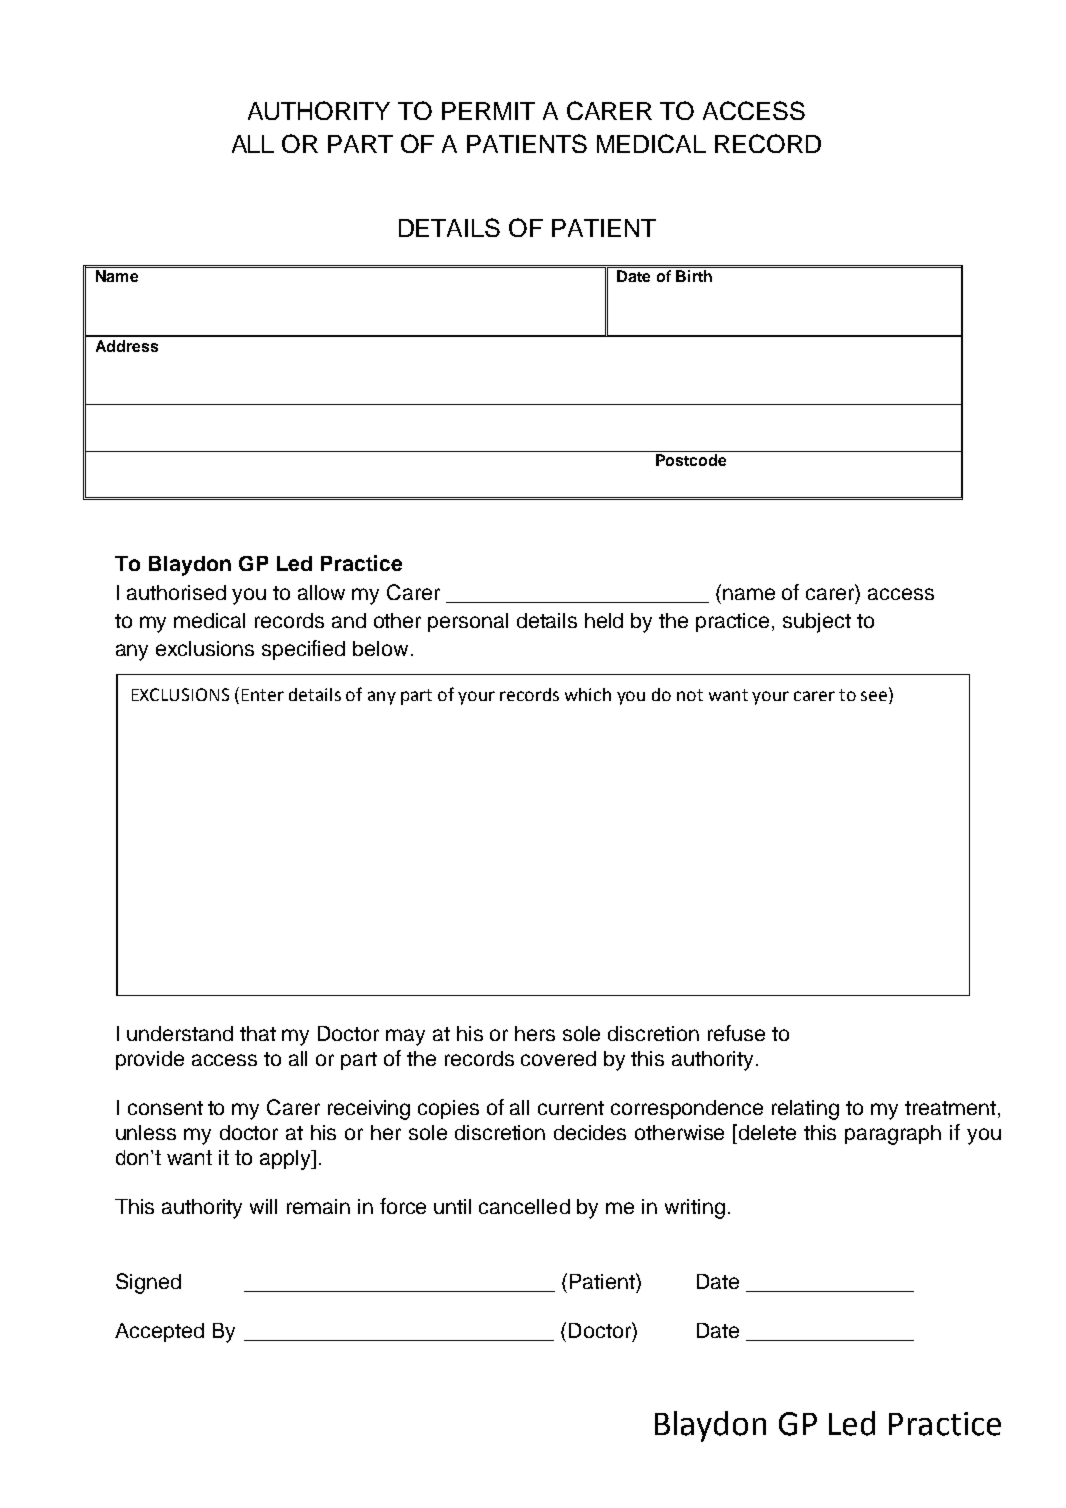  What do you see at coordinates (535, 1033) in the page?
I see `hers` at bounding box center [535, 1033].
